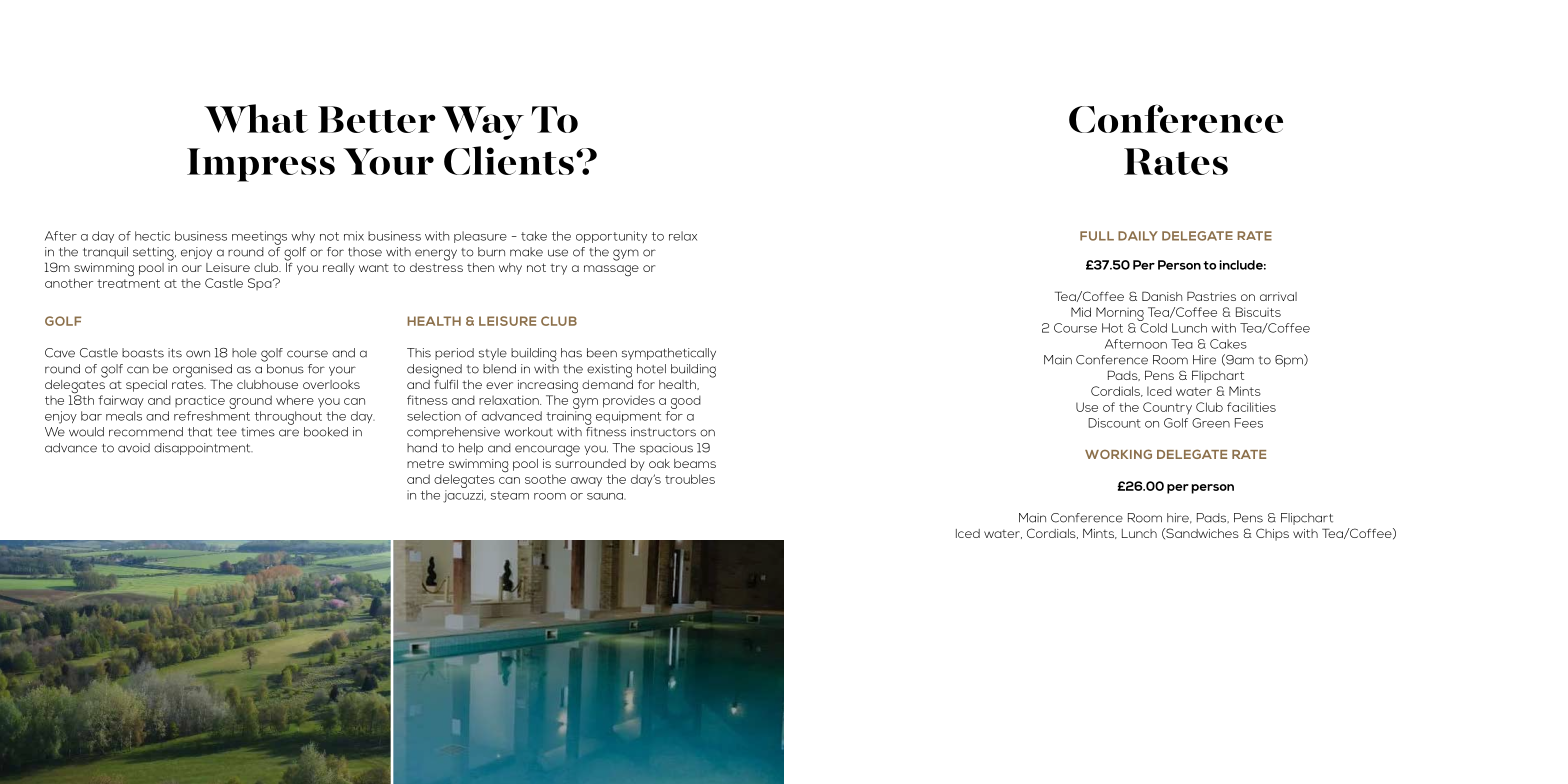 The height and width of the screenshot is (784, 1568). What do you see at coordinates (244, 353) in the screenshot?
I see `hole` at bounding box center [244, 353].
